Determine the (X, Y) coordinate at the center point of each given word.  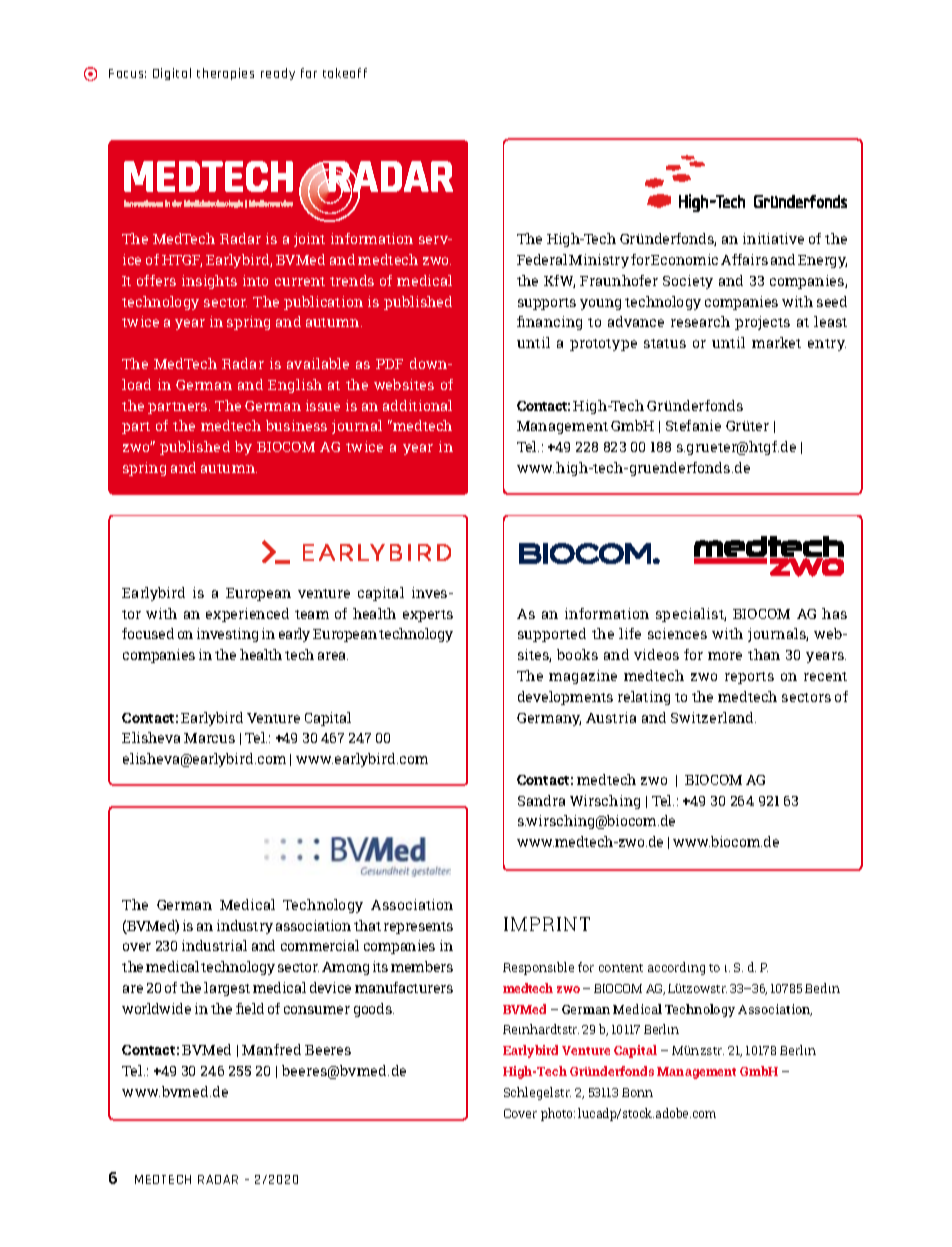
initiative (773, 238)
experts (428, 616)
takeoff (345, 73)
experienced (247, 615)
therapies (225, 74)
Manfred (271, 1049)
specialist (691, 615)
